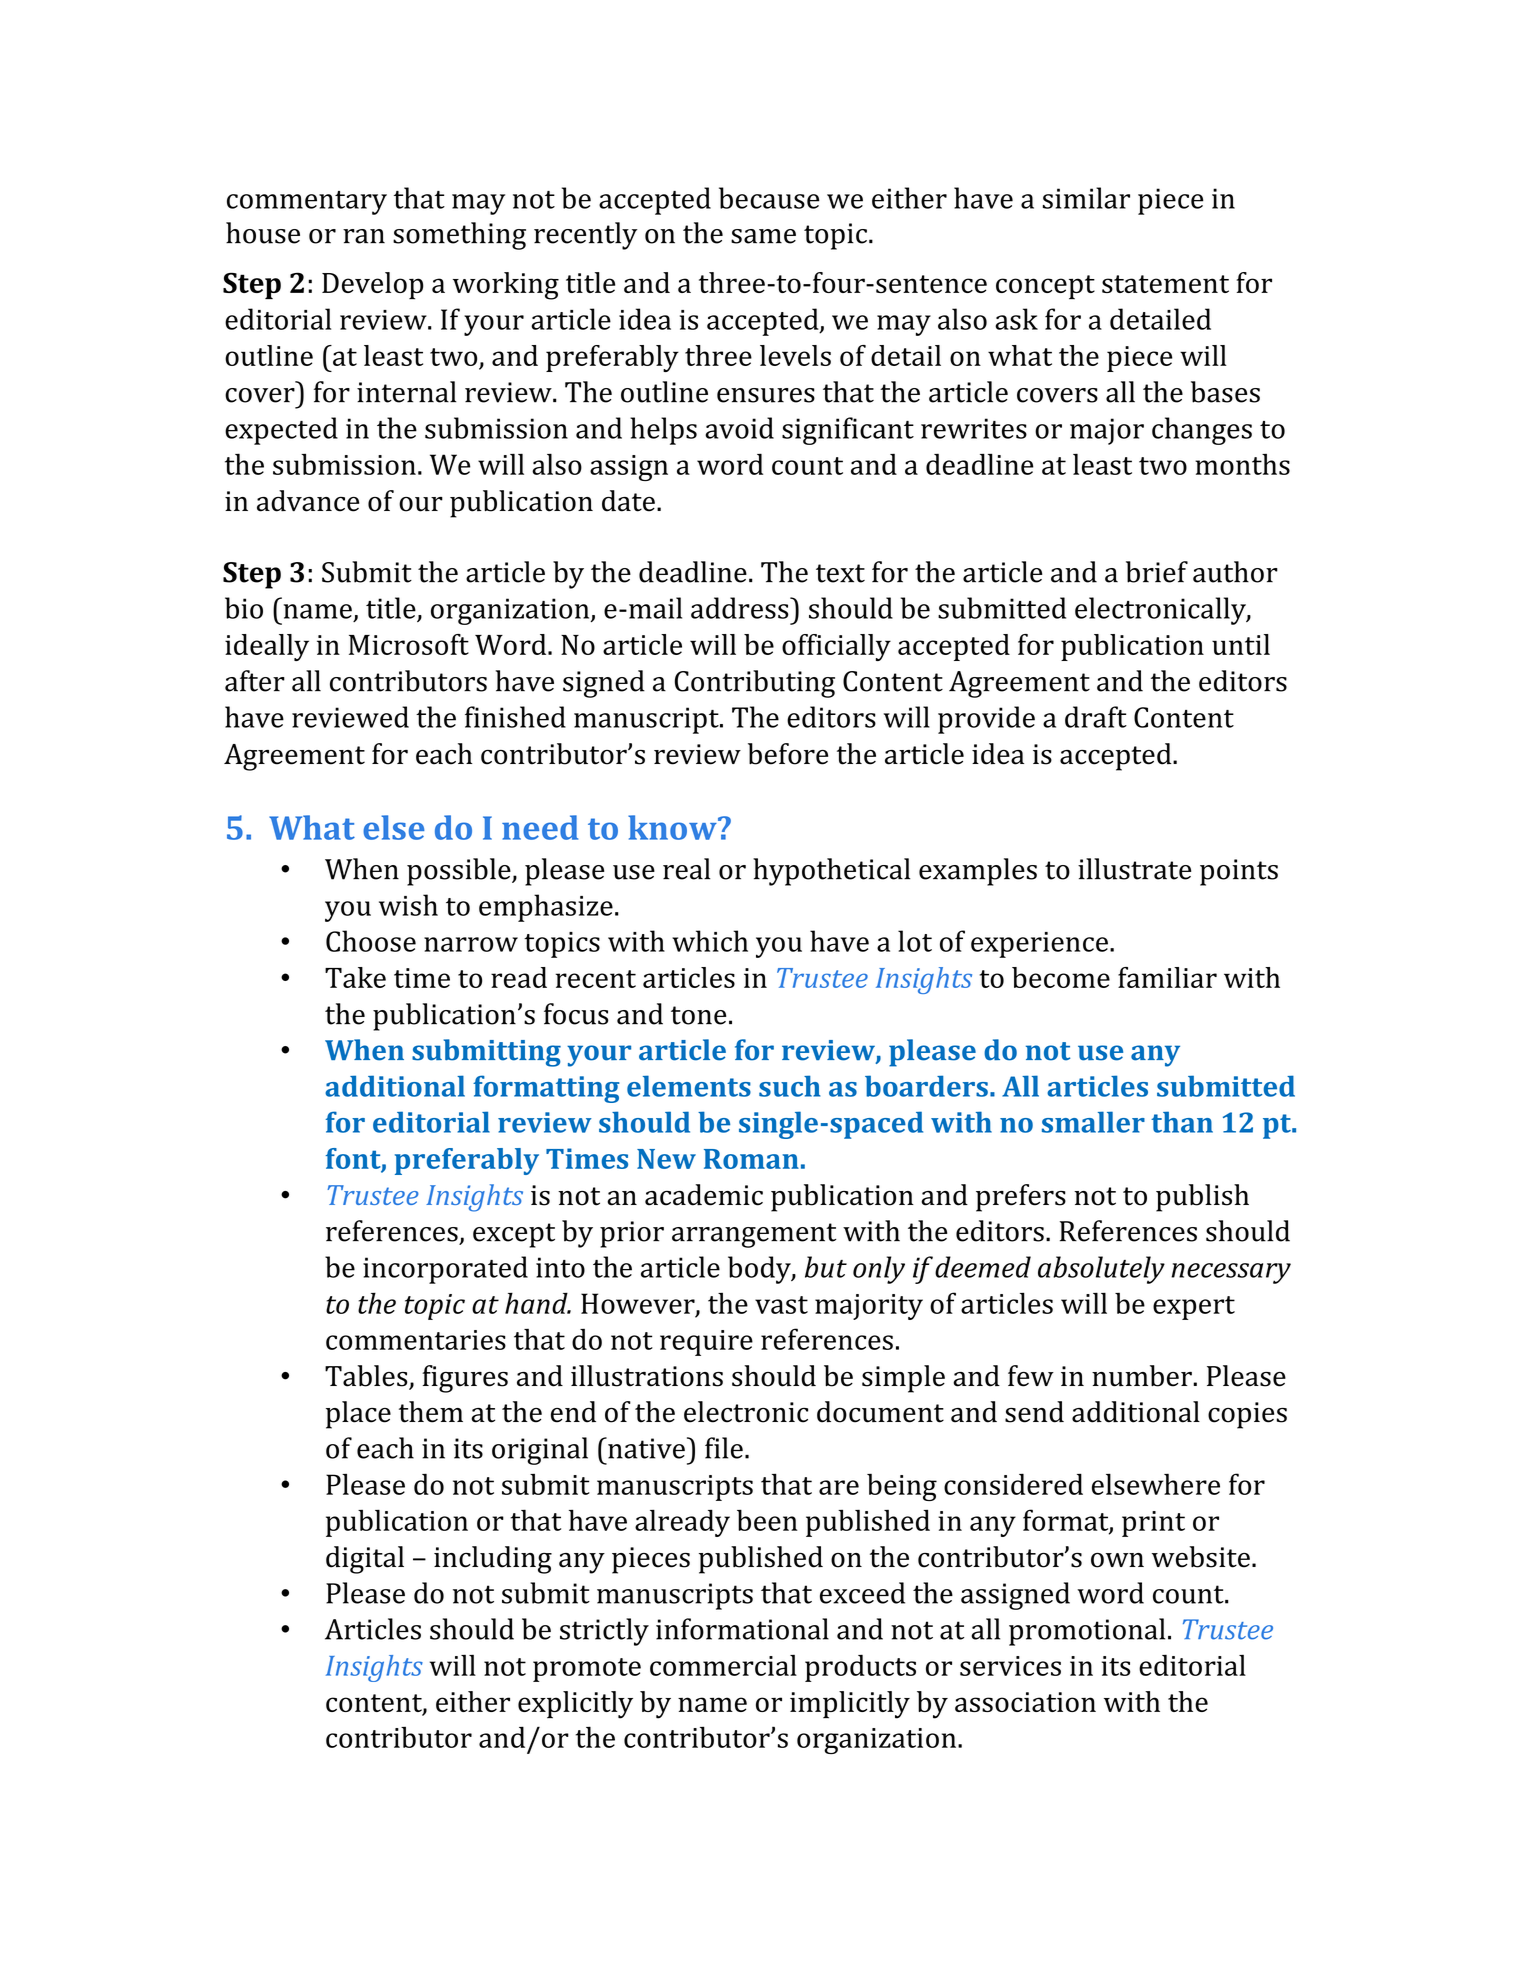 This image has height=1964, width=1518. Describe the element at coordinates (1093, 1122) in the image. I see `smaller` at that location.
